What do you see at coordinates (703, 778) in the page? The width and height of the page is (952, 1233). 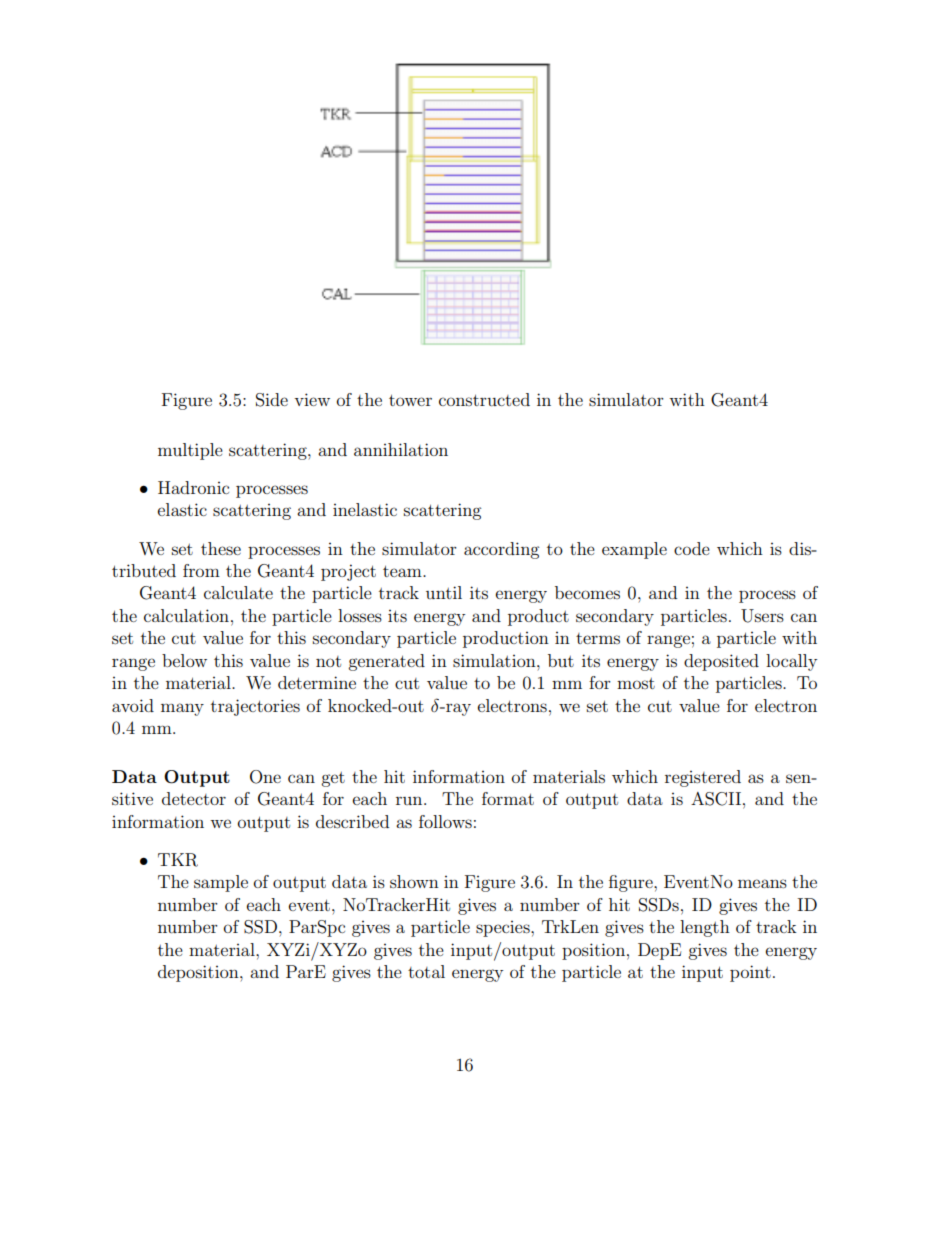 I see `registered` at bounding box center [703, 778].
